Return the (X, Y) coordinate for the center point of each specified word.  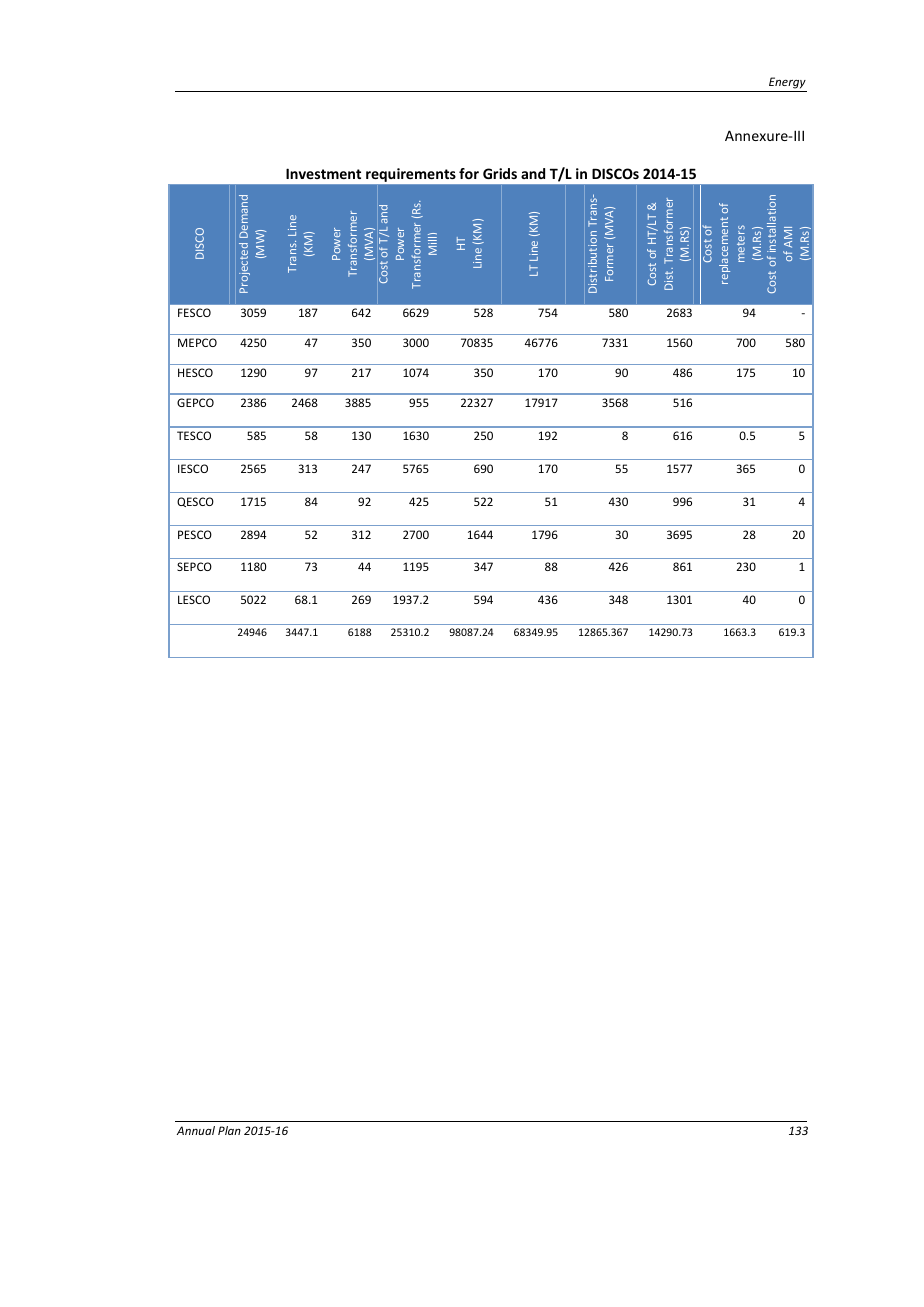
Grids (500, 173)
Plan (229, 1130)
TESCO (194, 435)
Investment (323, 173)
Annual (196, 1130)
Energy (787, 83)
